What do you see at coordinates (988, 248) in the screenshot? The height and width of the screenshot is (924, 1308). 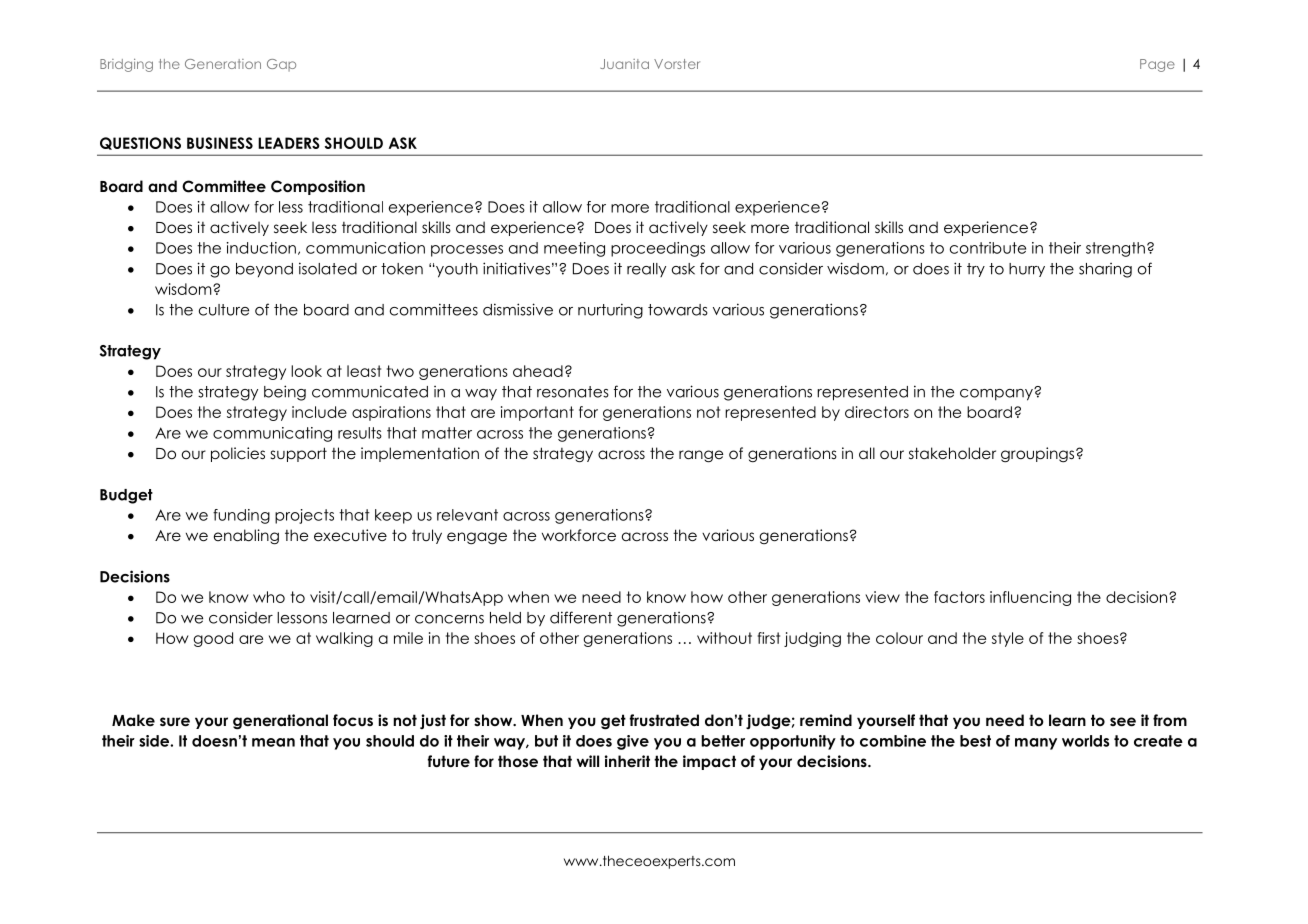 I see `contribute` at bounding box center [988, 248].
